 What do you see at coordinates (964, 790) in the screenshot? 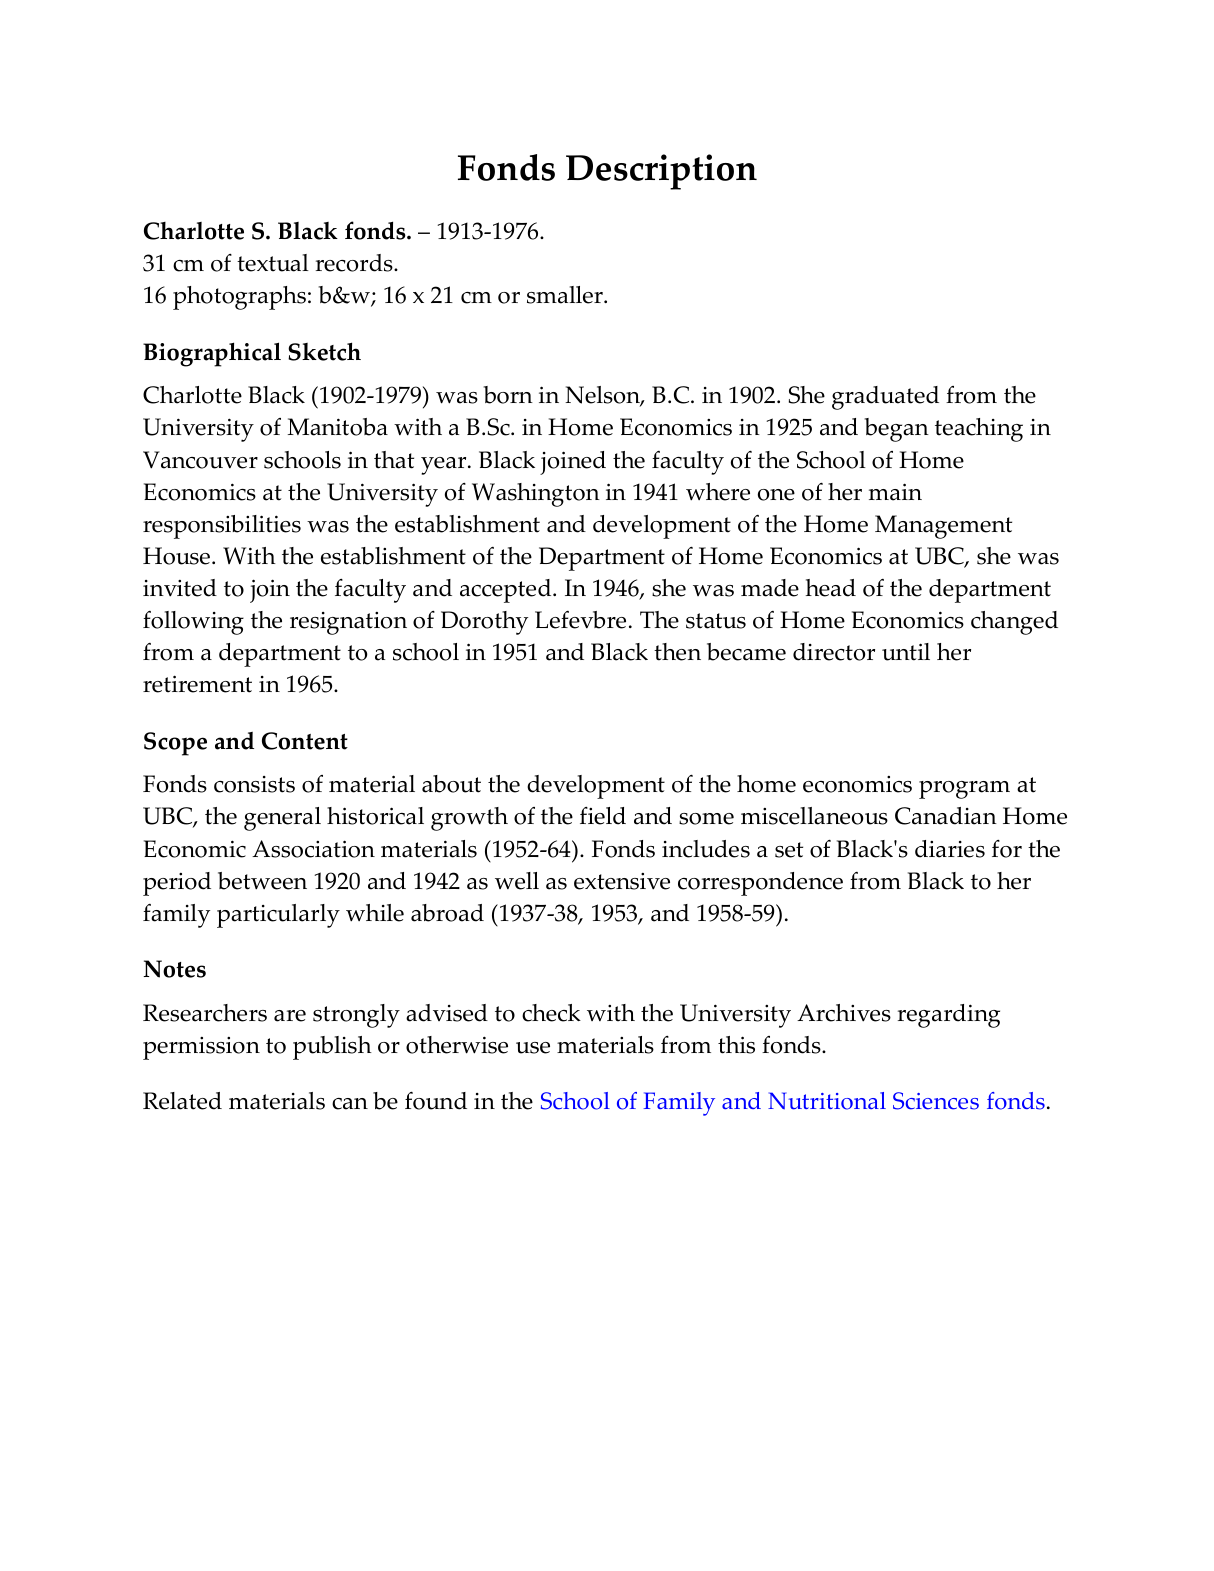
I see `program` at bounding box center [964, 790].
